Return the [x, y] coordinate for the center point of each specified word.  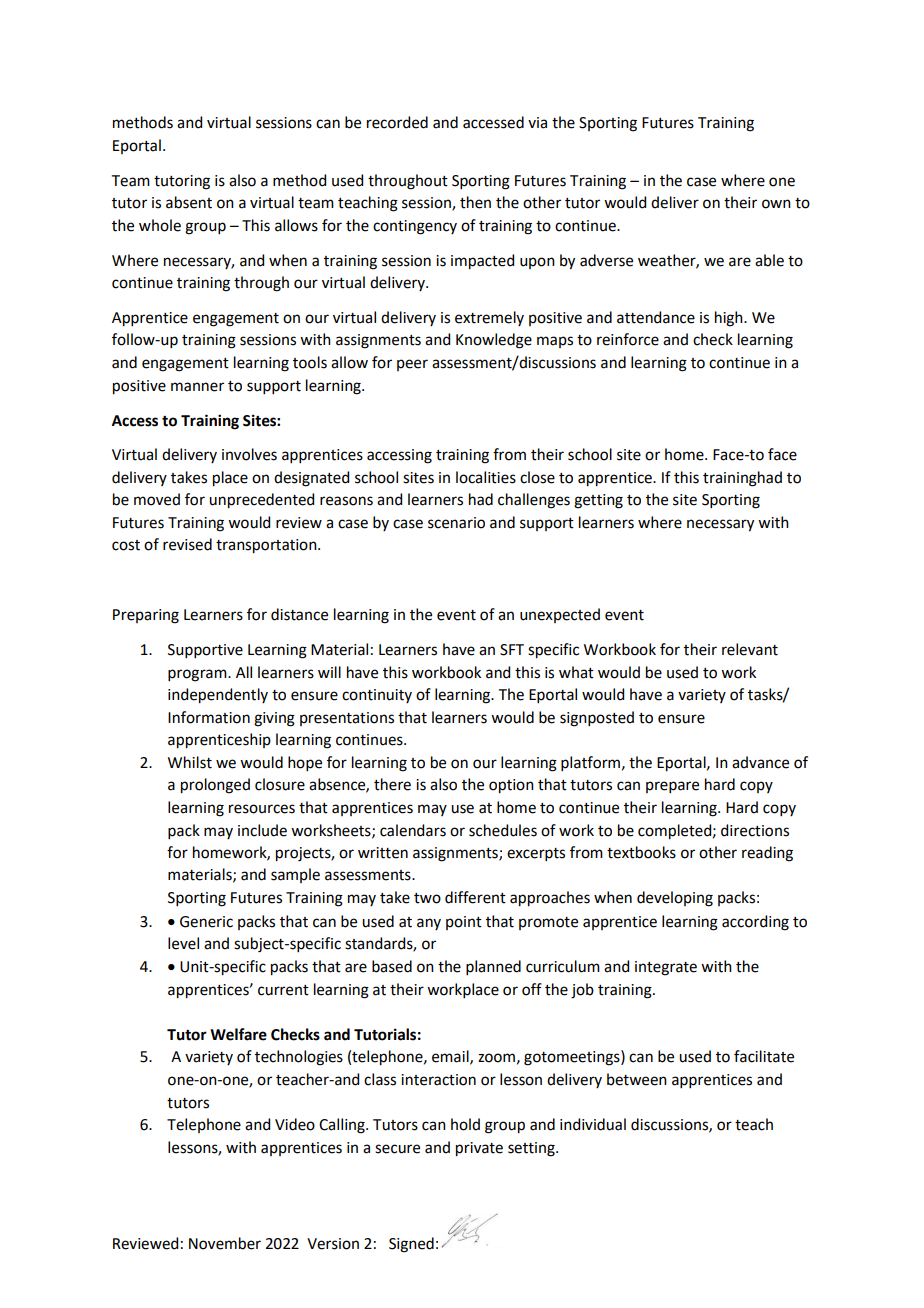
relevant [750, 649]
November [225, 1243]
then [475, 202]
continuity [377, 696]
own [776, 204]
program [198, 675]
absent [189, 202]
